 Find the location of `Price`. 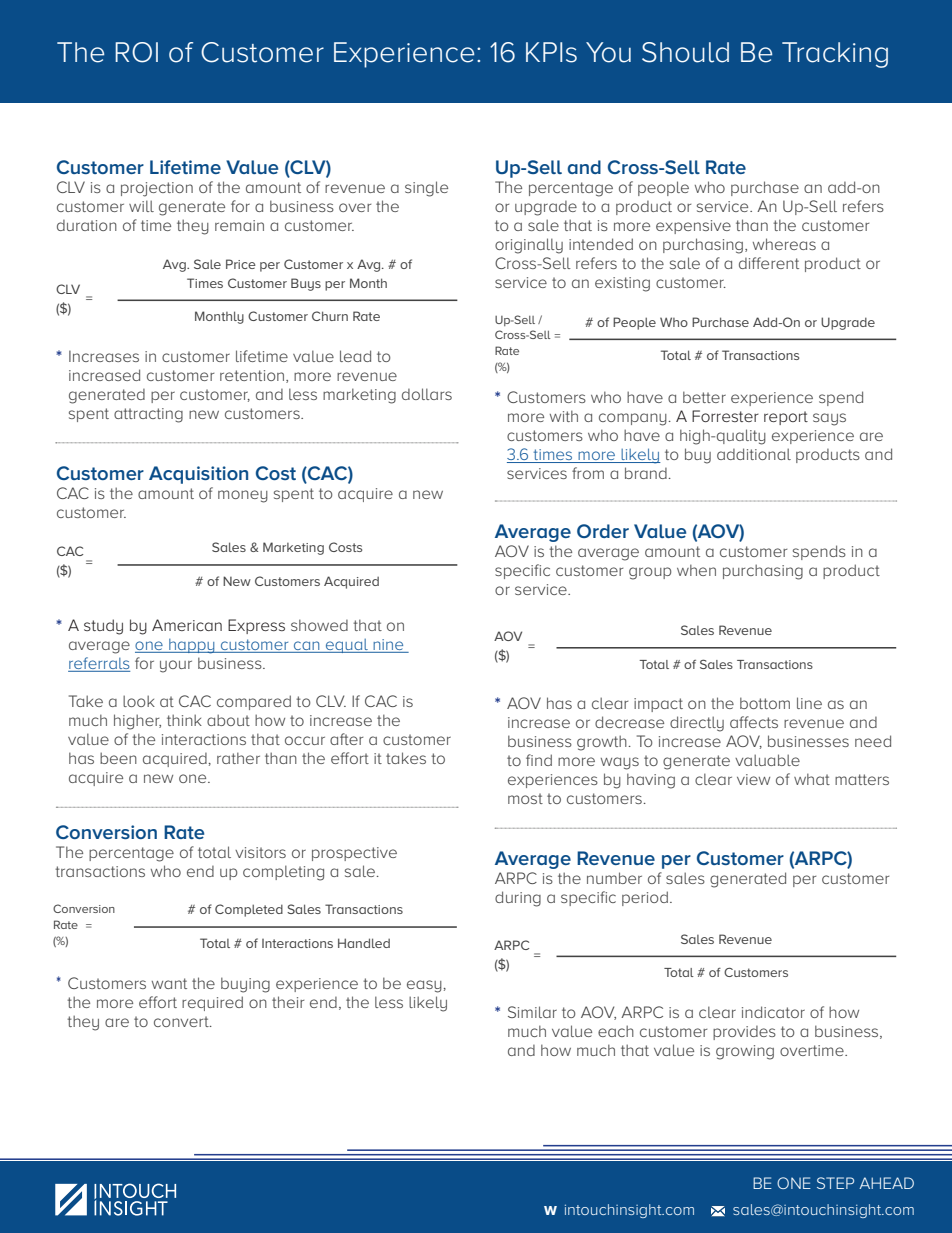

Price is located at coordinates (241, 264).
